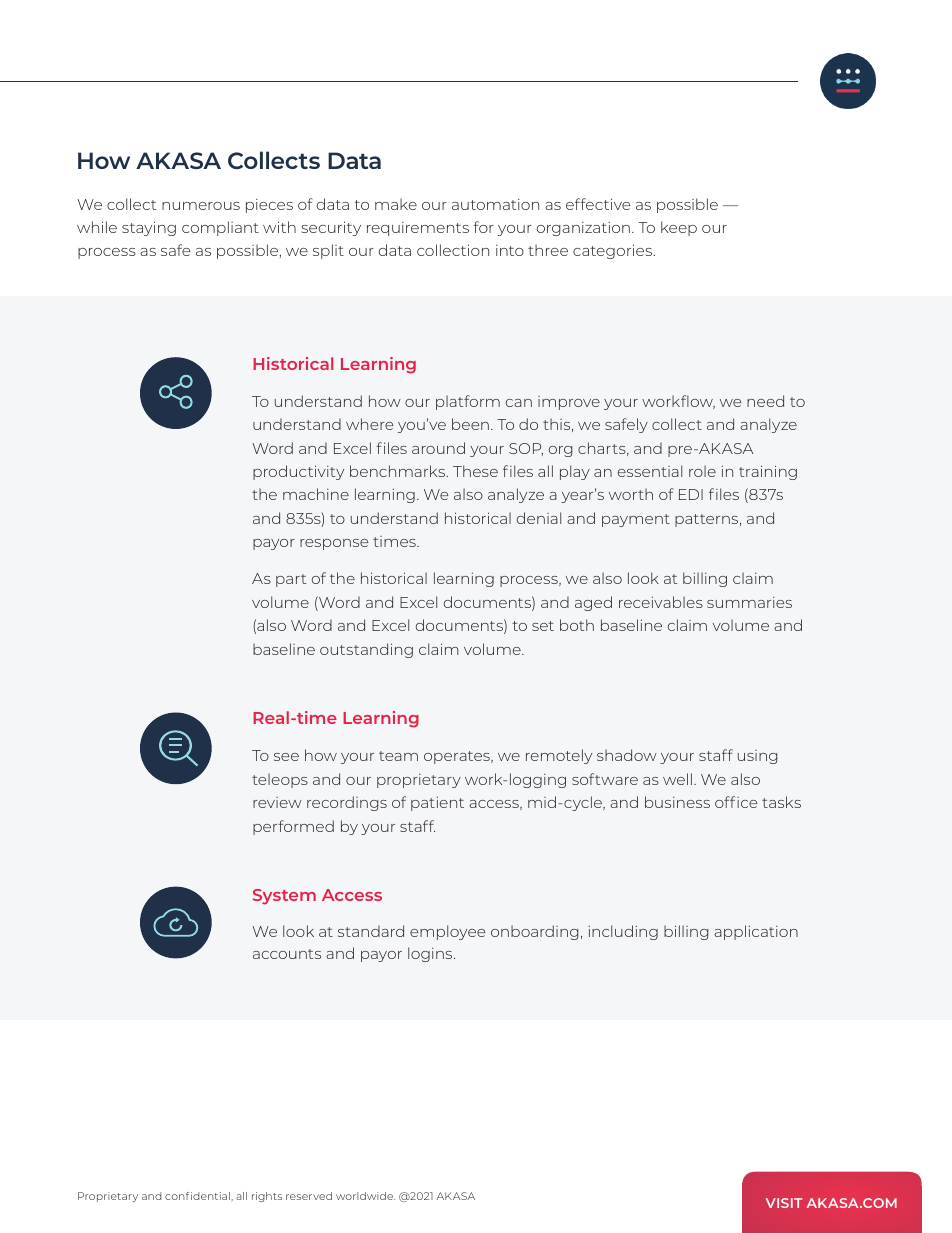 This screenshot has height=1233, width=952. What do you see at coordinates (757, 757) in the screenshot?
I see `using` at bounding box center [757, 757].
